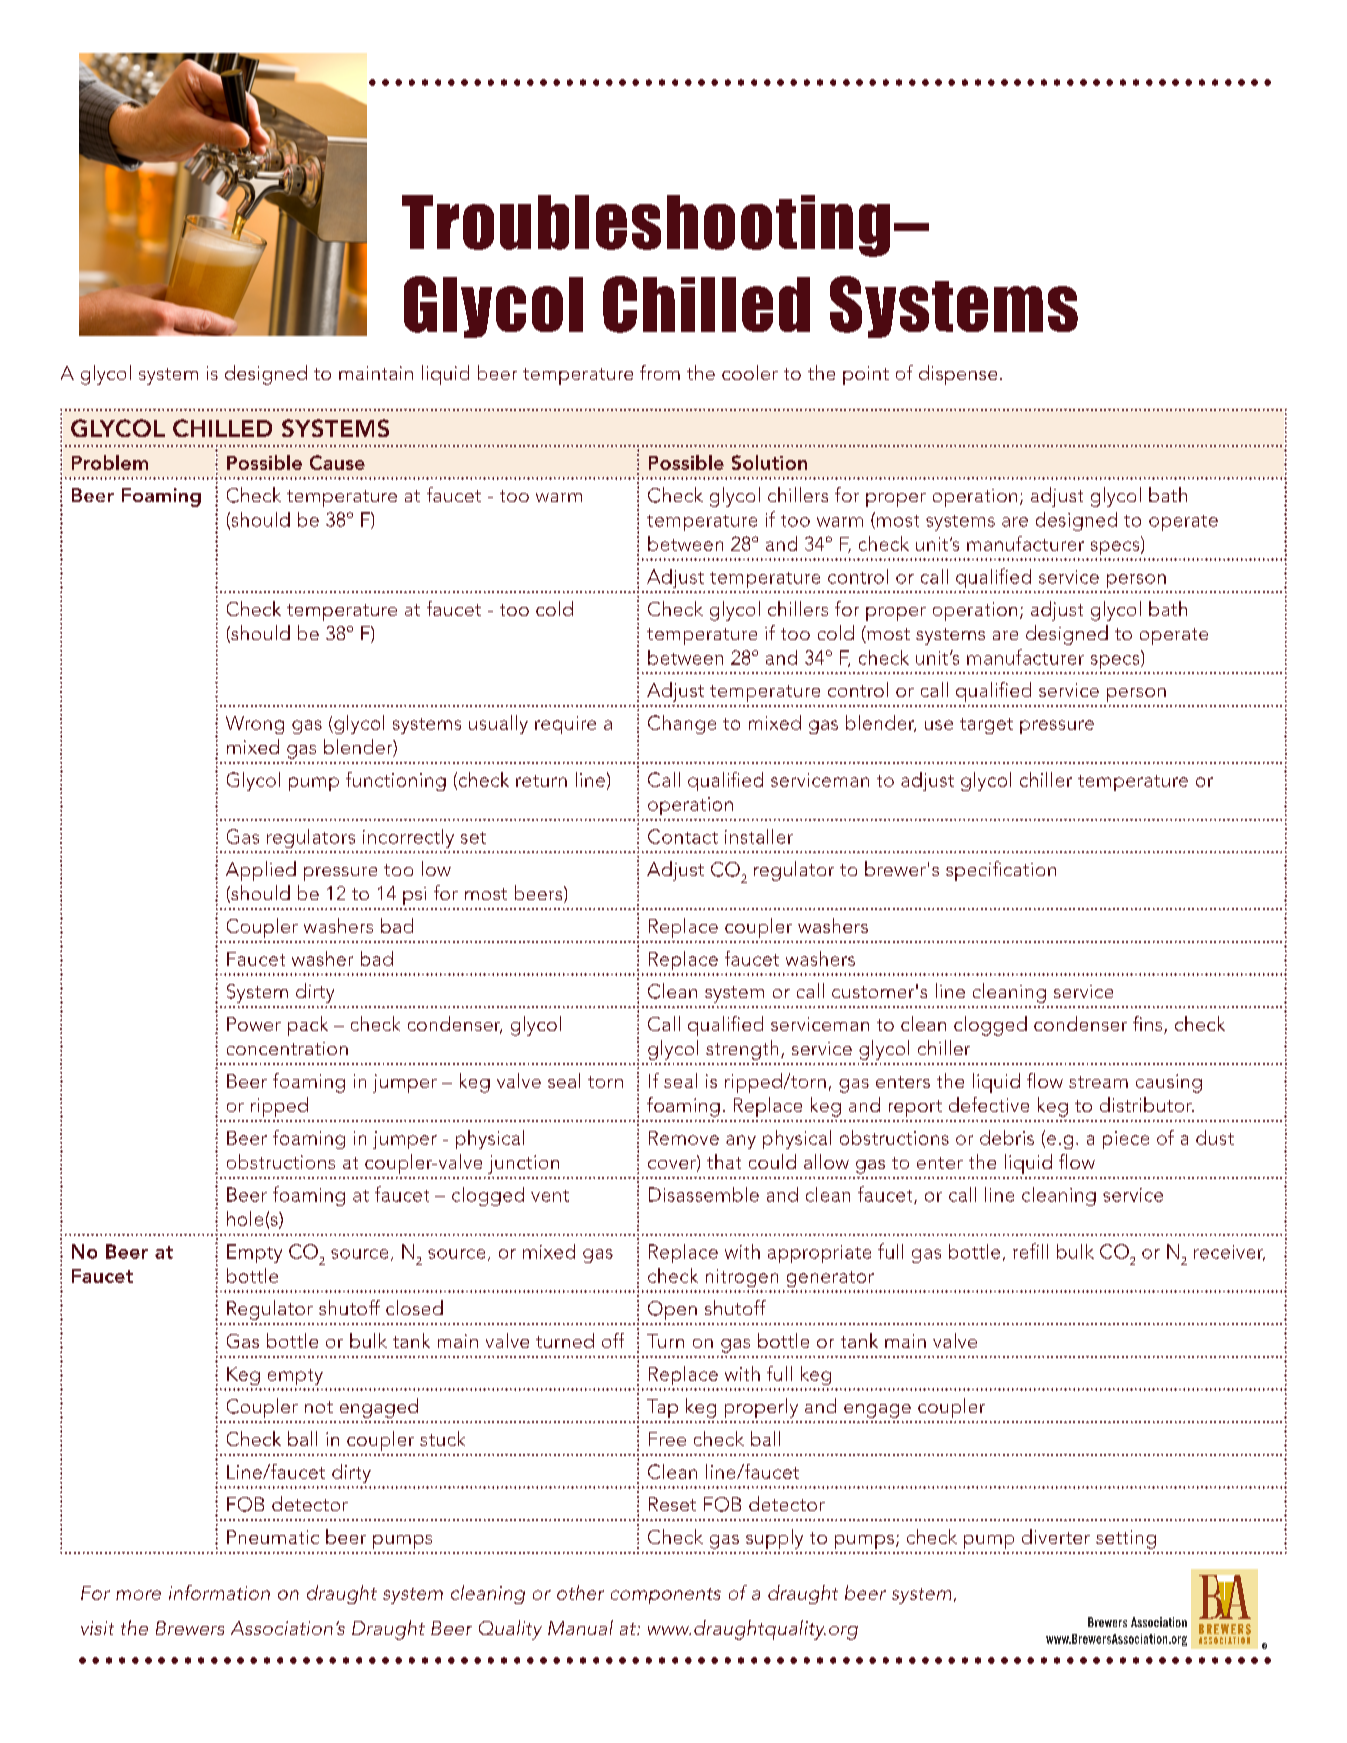 Image resolution: width=1347 pixels, height=1743 pixels. Describe the element at coordinates (986, 726) in the image. I see `target` at that location.
